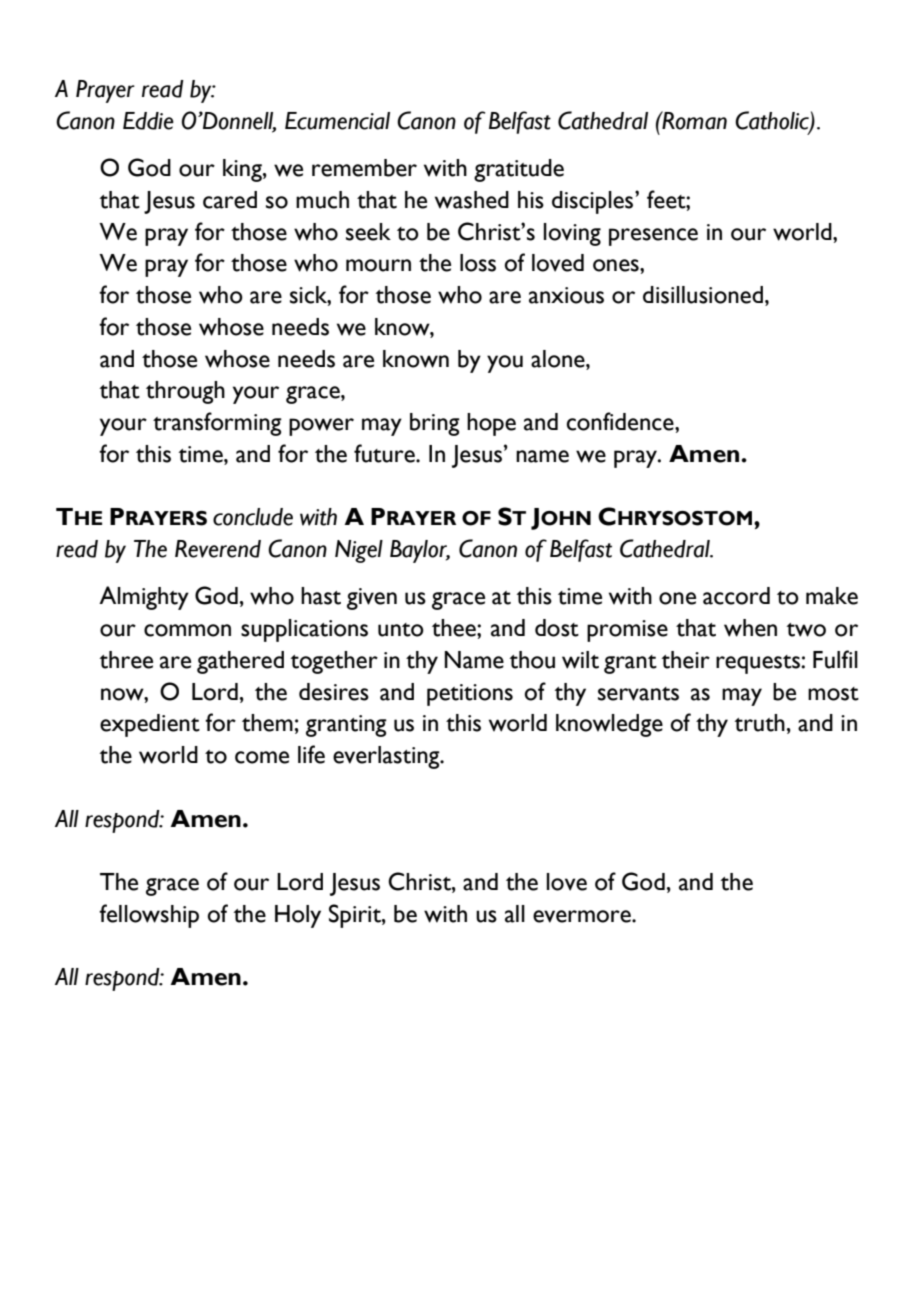  What do you see at coordinates (491, 424) in the image?
I see `hope` at bounding box center [491, 424].
